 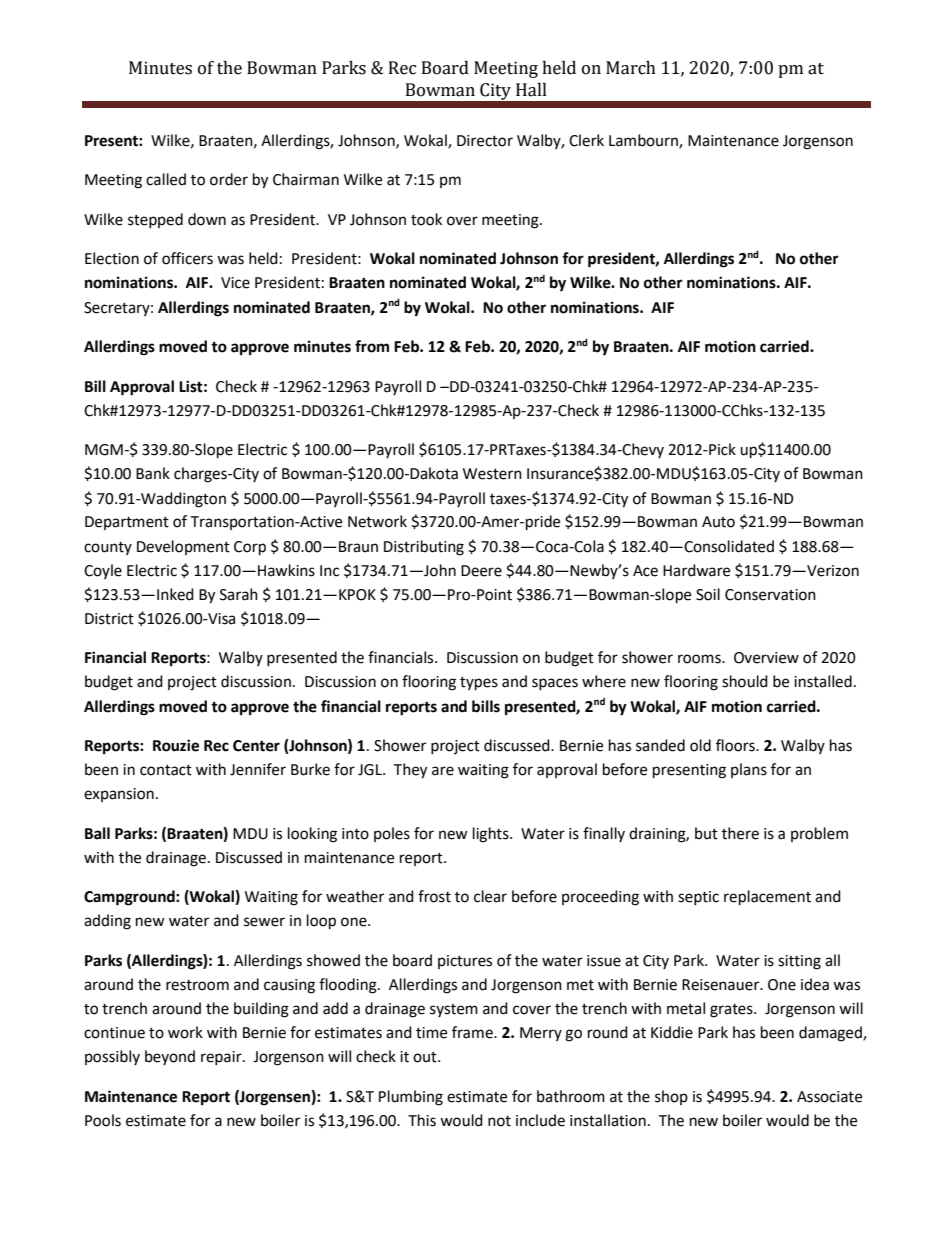 I want to click on Sarah, so click(x=239, y=594).
